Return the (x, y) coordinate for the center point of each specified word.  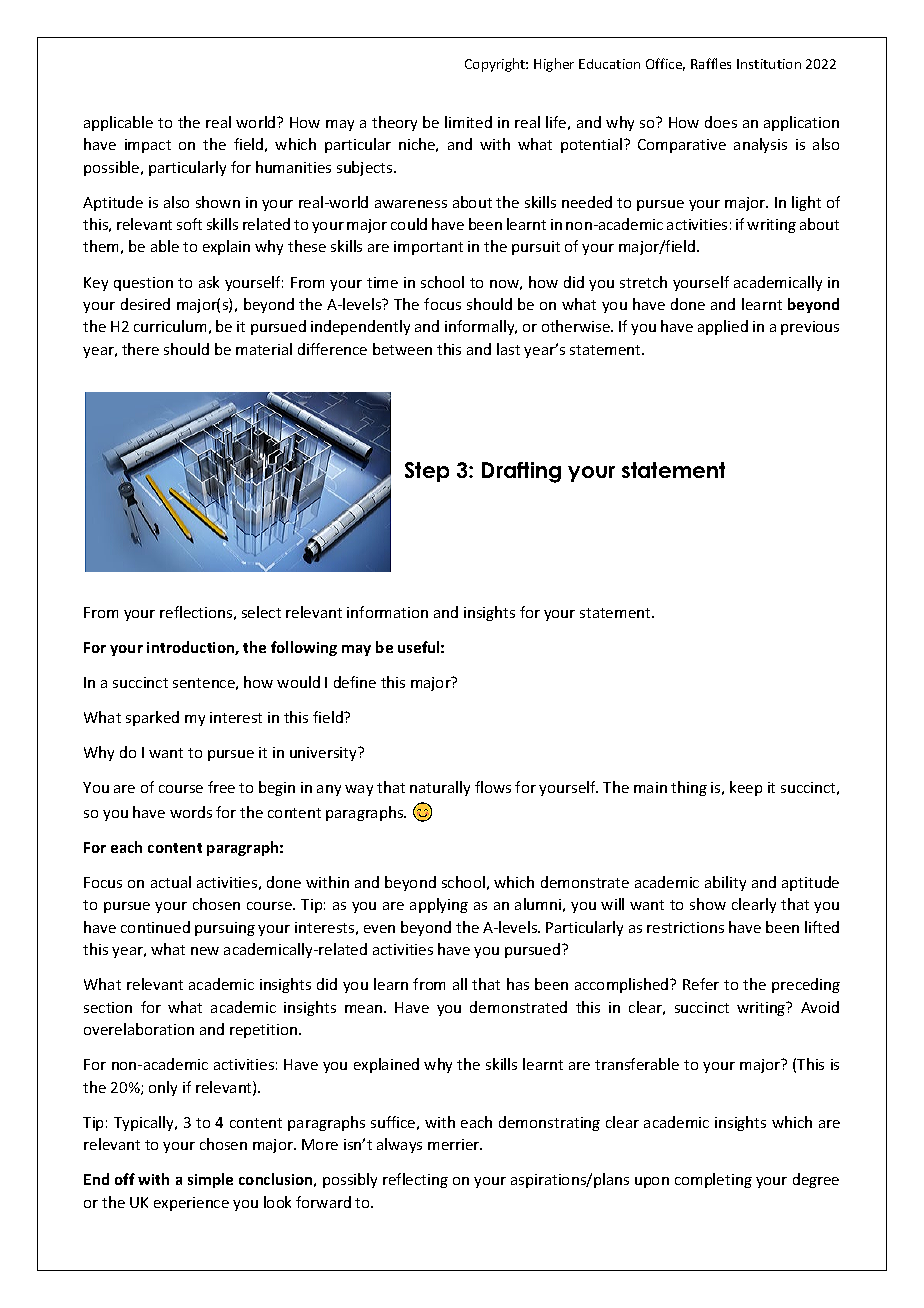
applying (439, 905)
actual (171, 882)
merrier (455, 1144)
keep (746, 788)
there (140, 349)
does (721, 122)
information (387, 612)
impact (148, 146)
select (261, 612)
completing (713, 1180)
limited (468, 122)
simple (210, 1180)
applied (723, 327)
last (508, 349)
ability (725, 883)
